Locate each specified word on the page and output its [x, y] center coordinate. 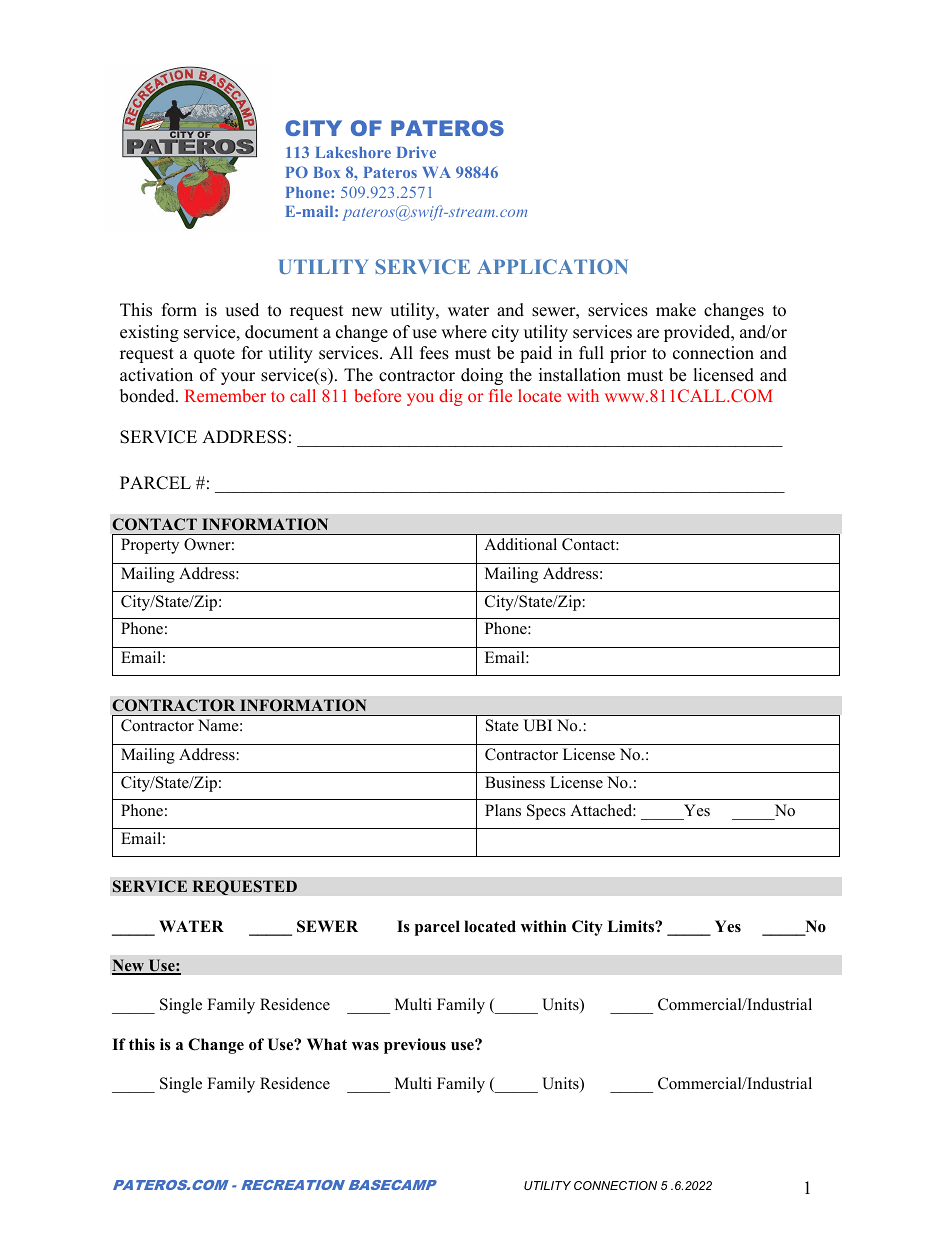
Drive [416, 152]
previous [415, 1046]
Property [150, 546]
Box [326, 172]
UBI [537, 725]
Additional [520, 544]
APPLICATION [552, 266]
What [327, 1044]
